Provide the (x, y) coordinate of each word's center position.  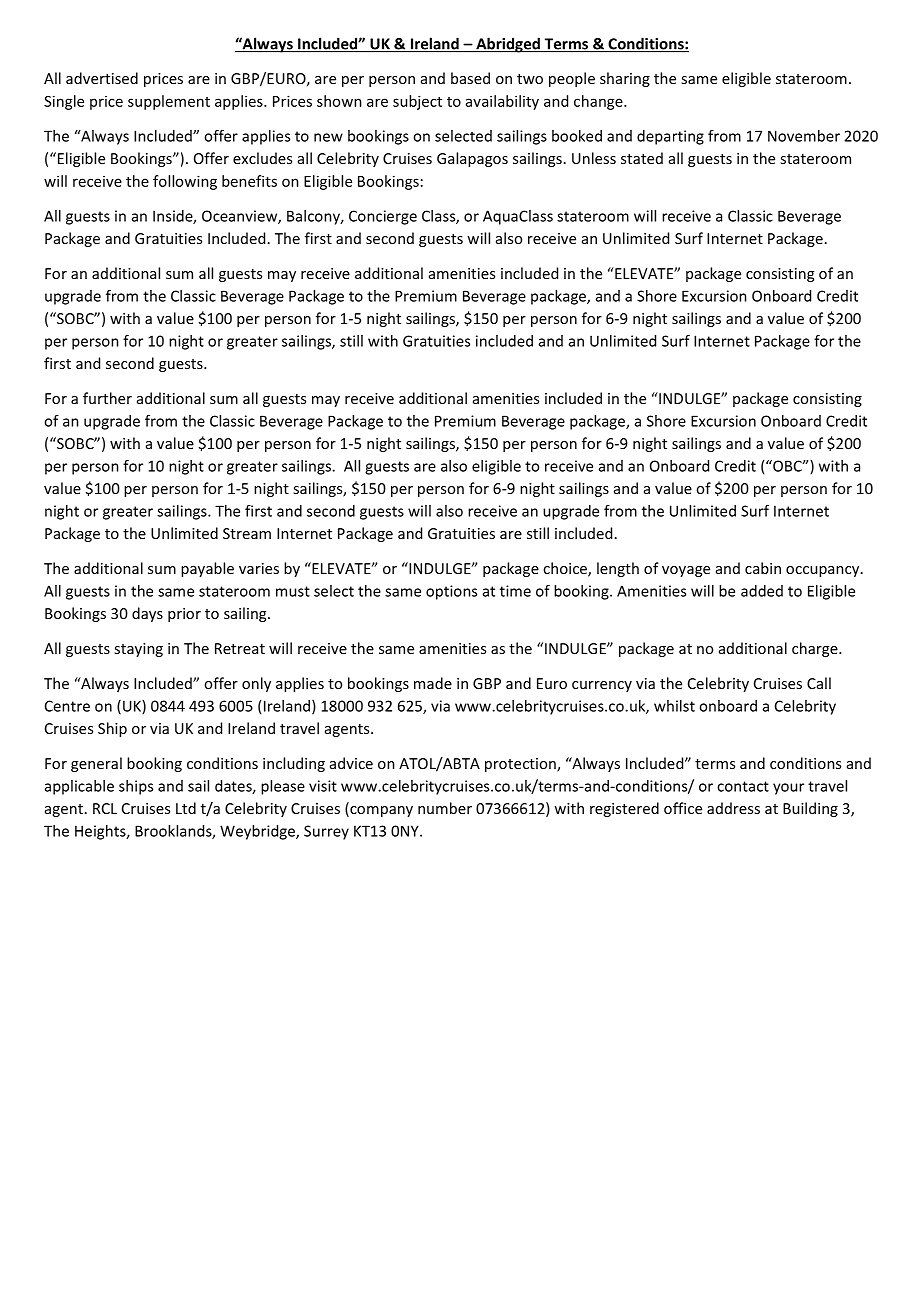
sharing (625, 79)
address (733, 808)
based (470, 78)
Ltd (186, 808)
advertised (102, 78)
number (445, 808)
